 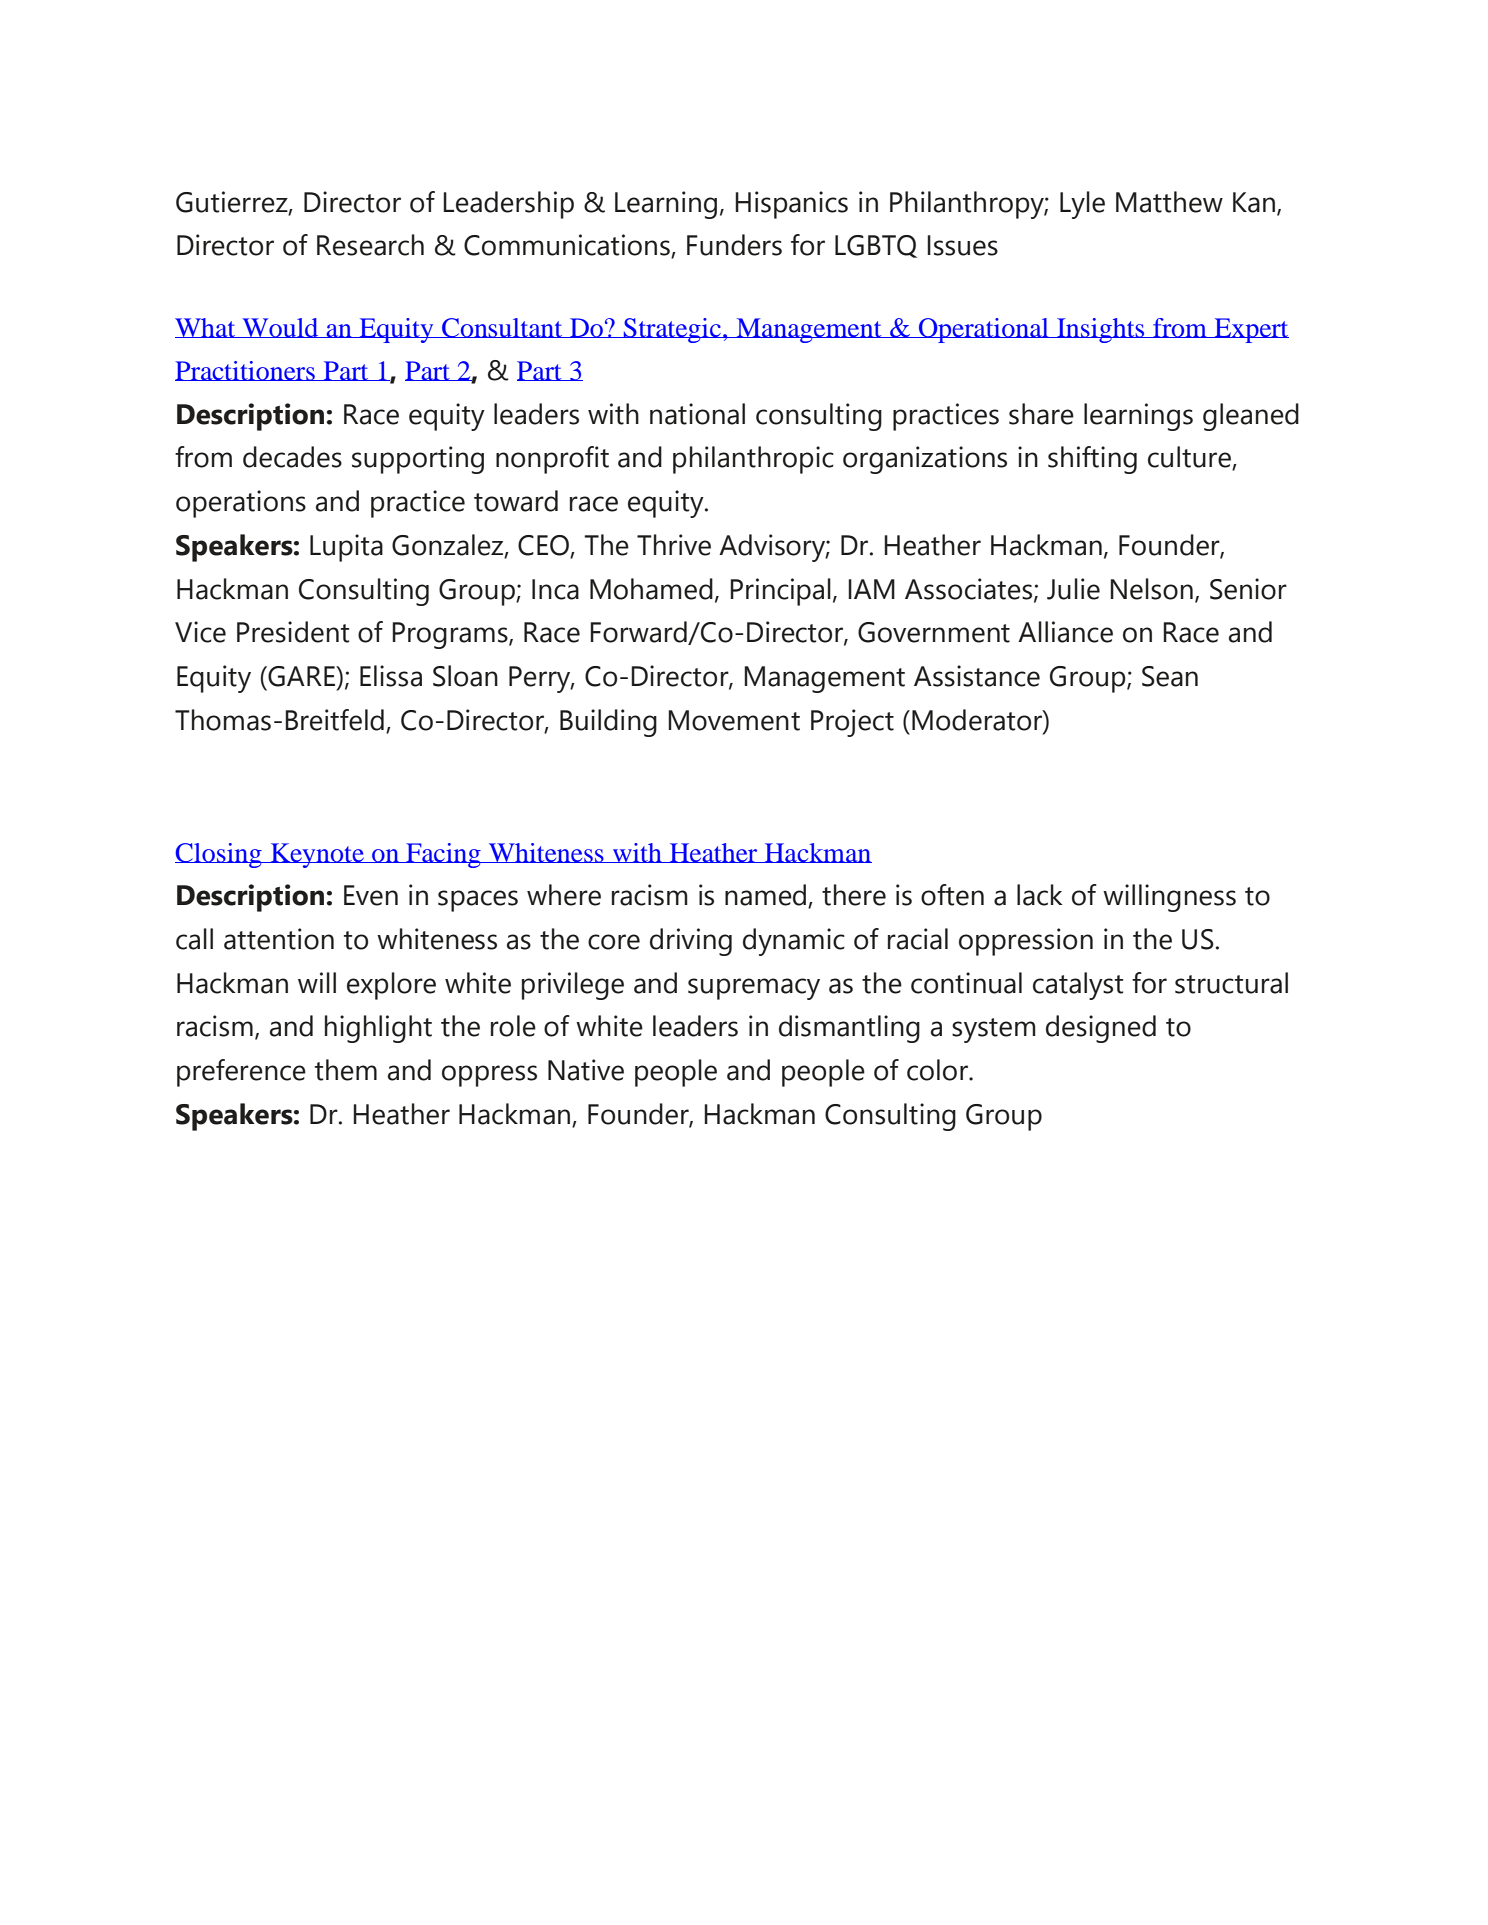 I want to click on Keynote, so click(x=317, y=855).
